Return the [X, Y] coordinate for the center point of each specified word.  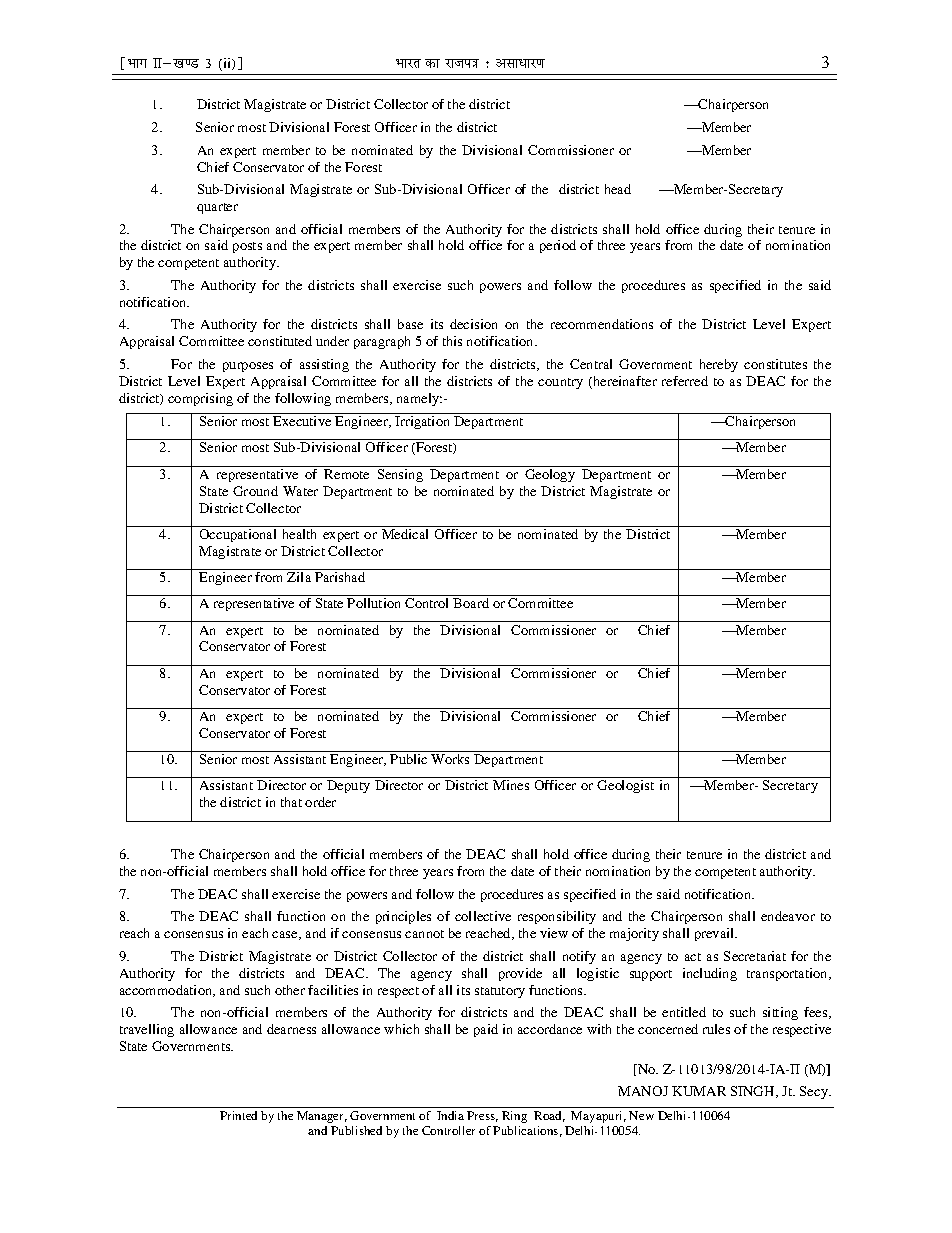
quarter [217, 208]
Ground [255, 491]
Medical [405, 534]
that [291, 802]
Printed [238, 1115]
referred [685, 381]
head [618, 189]
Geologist [625, 786]
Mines [511, 785]
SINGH [754, 1092]
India [450, 1115]
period [558, 246]
